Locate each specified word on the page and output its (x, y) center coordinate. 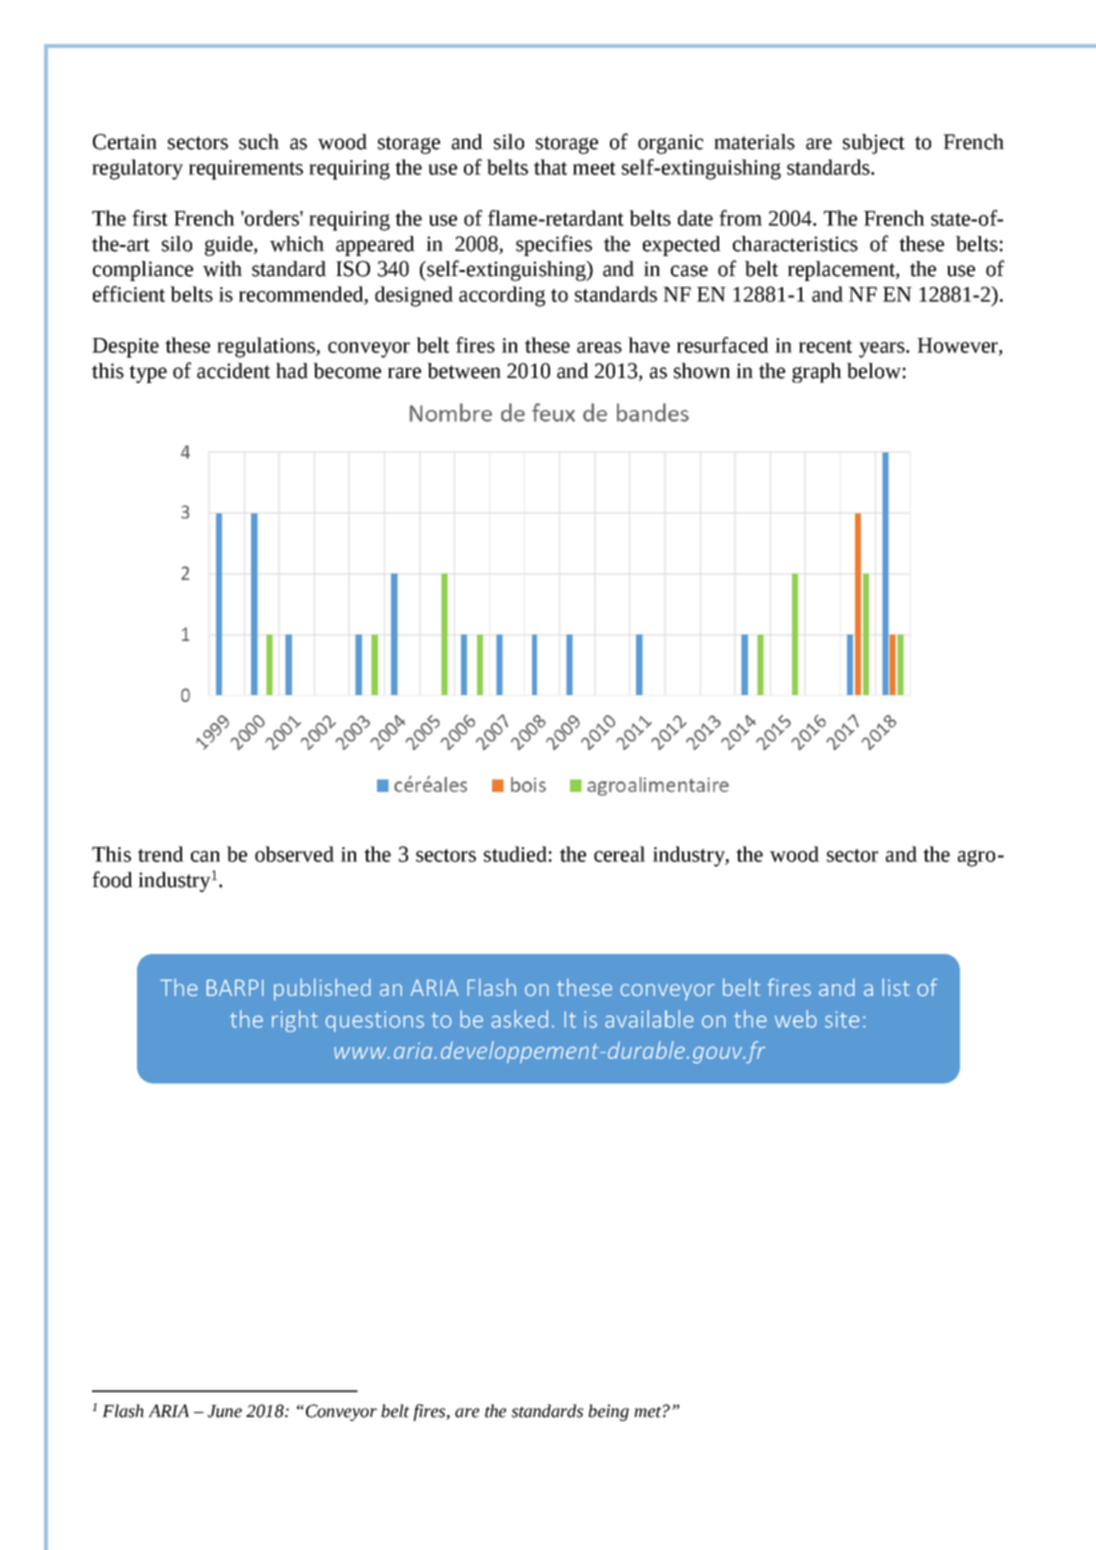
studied (515, 854)
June (225, 1411)
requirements (246, 170)
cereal (619, 854)
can (205, 856)
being (608, 1412)
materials (754, 142)
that (550, 167)
